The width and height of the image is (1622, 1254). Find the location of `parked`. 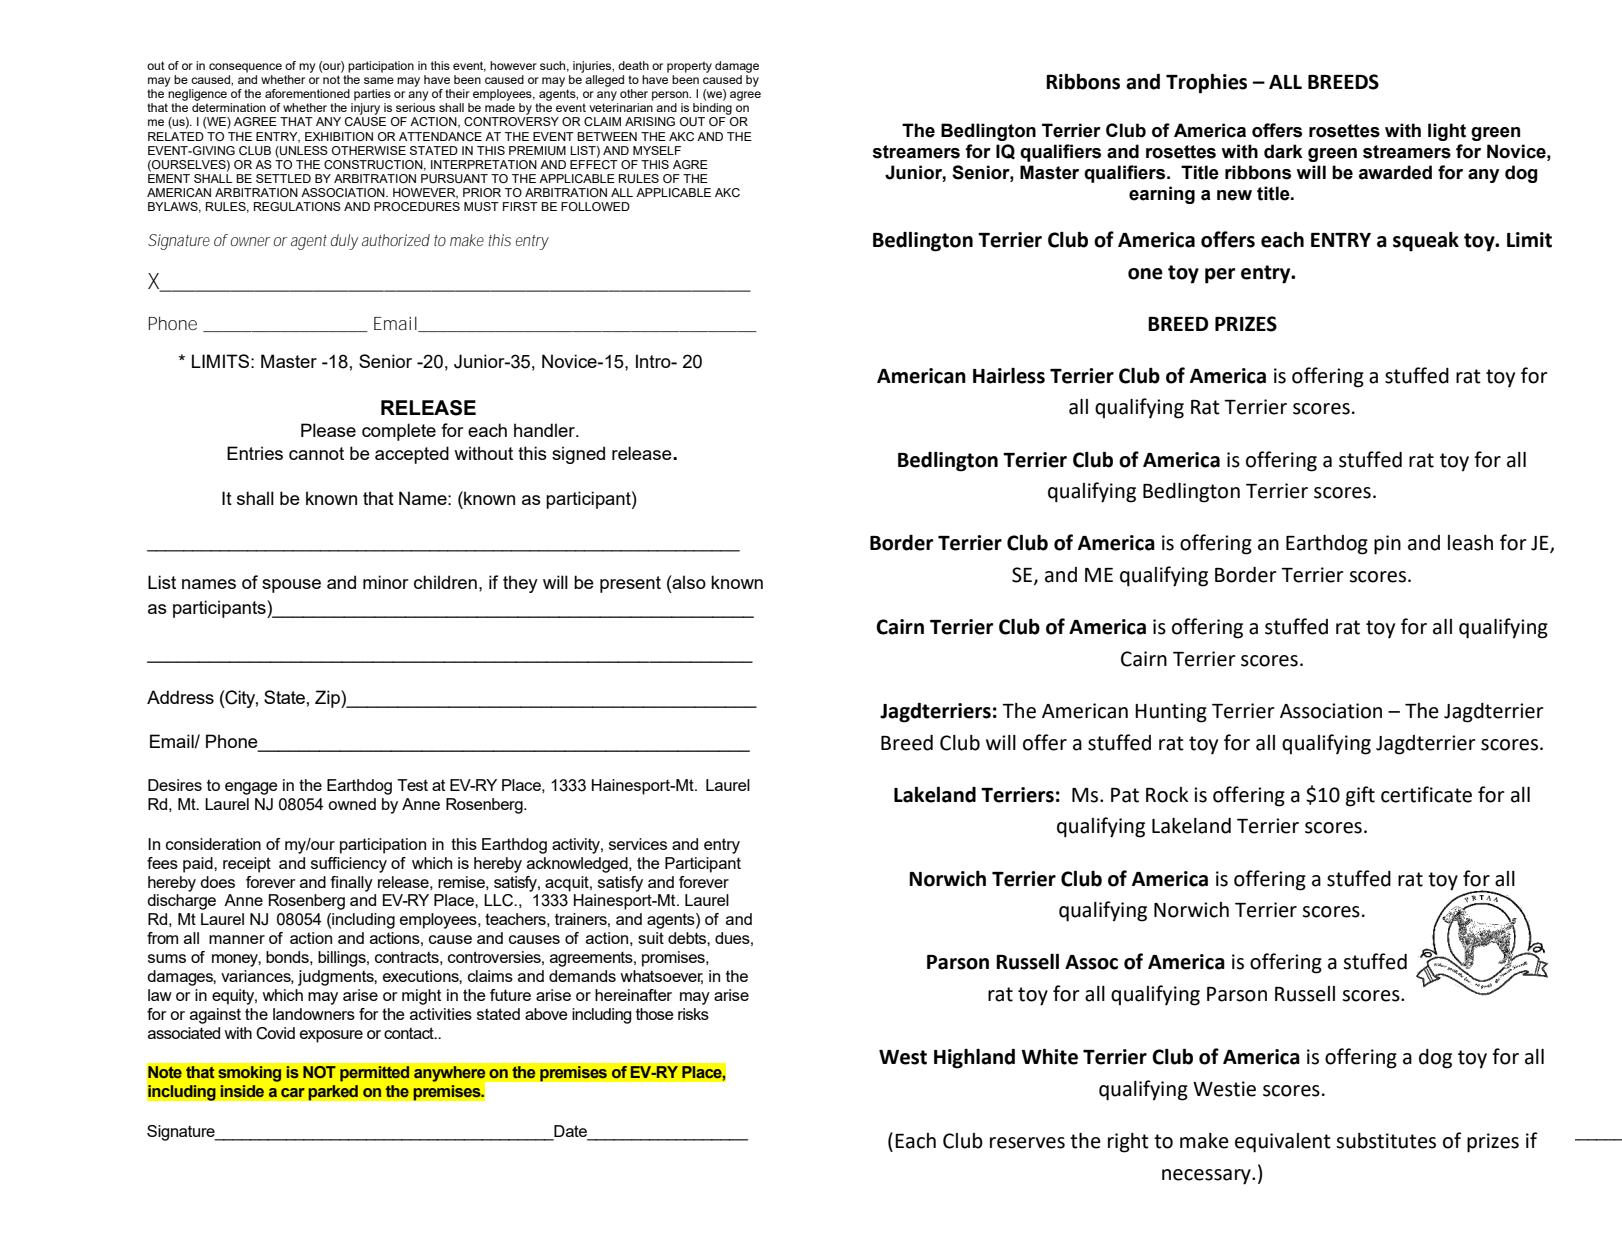

parked is located at coordinates (333, 1093).
